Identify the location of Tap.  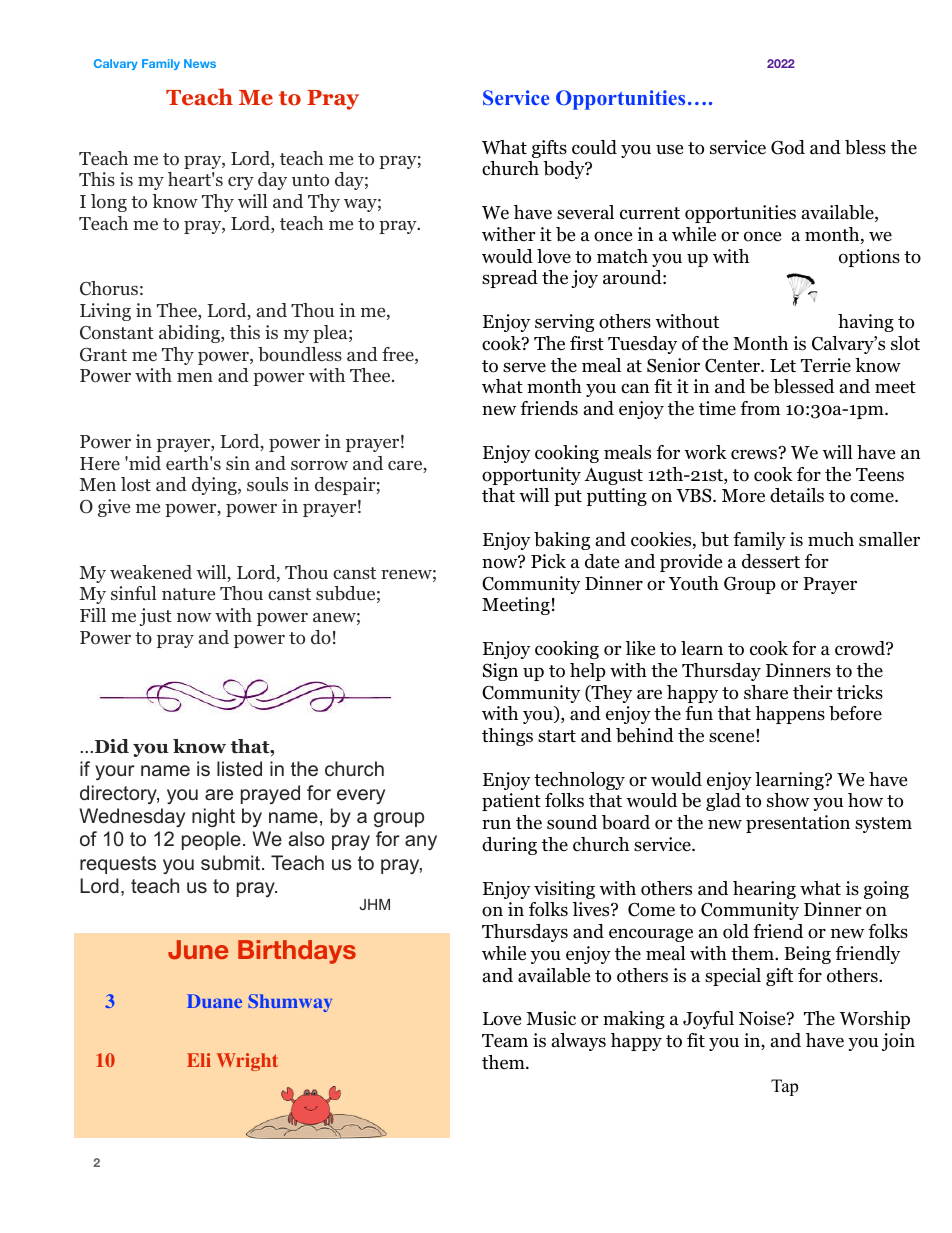
(784, 1087).
